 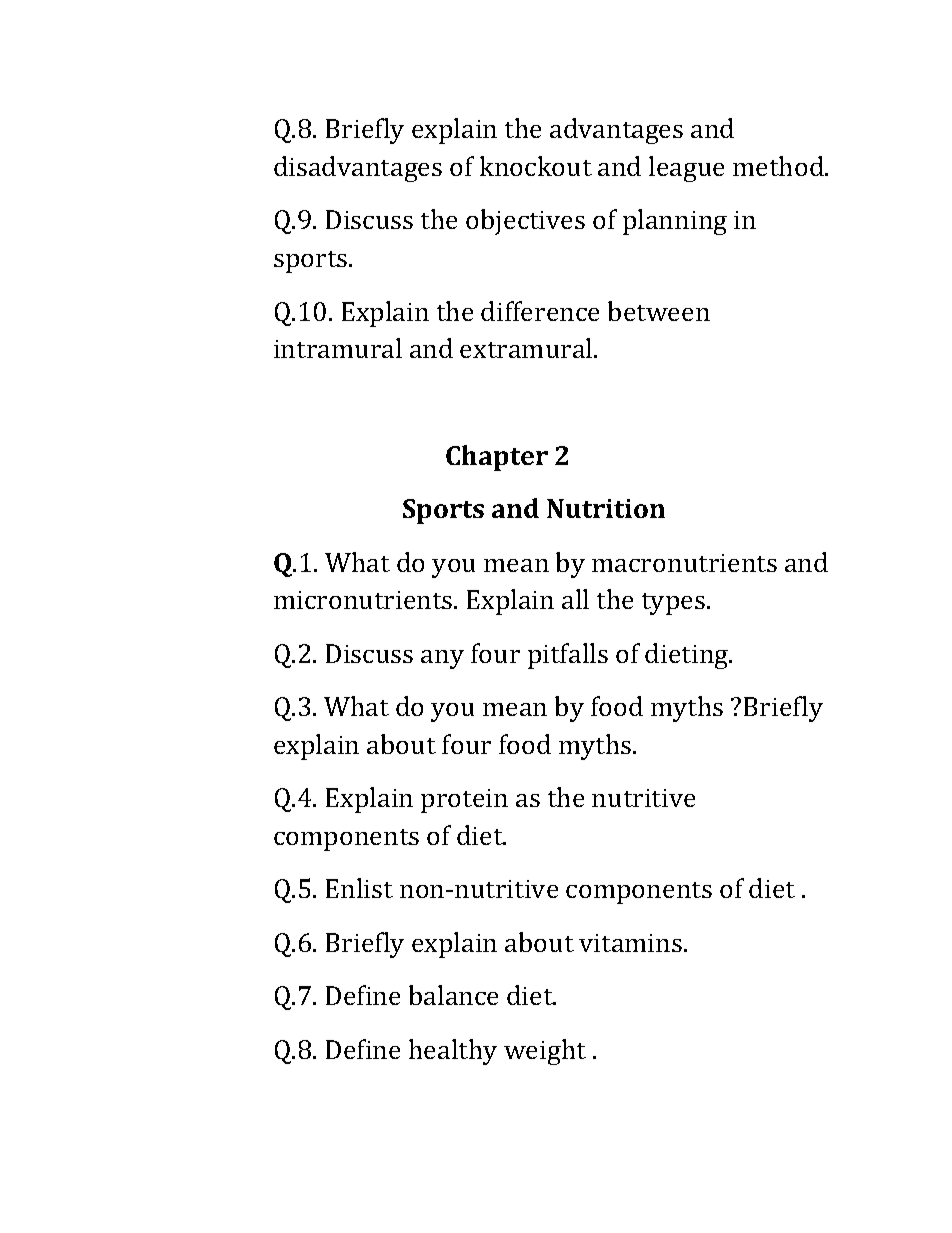 What do you see at coordinates (686, 169) in the document?
I see `league` at bounding box center [686, 169].
